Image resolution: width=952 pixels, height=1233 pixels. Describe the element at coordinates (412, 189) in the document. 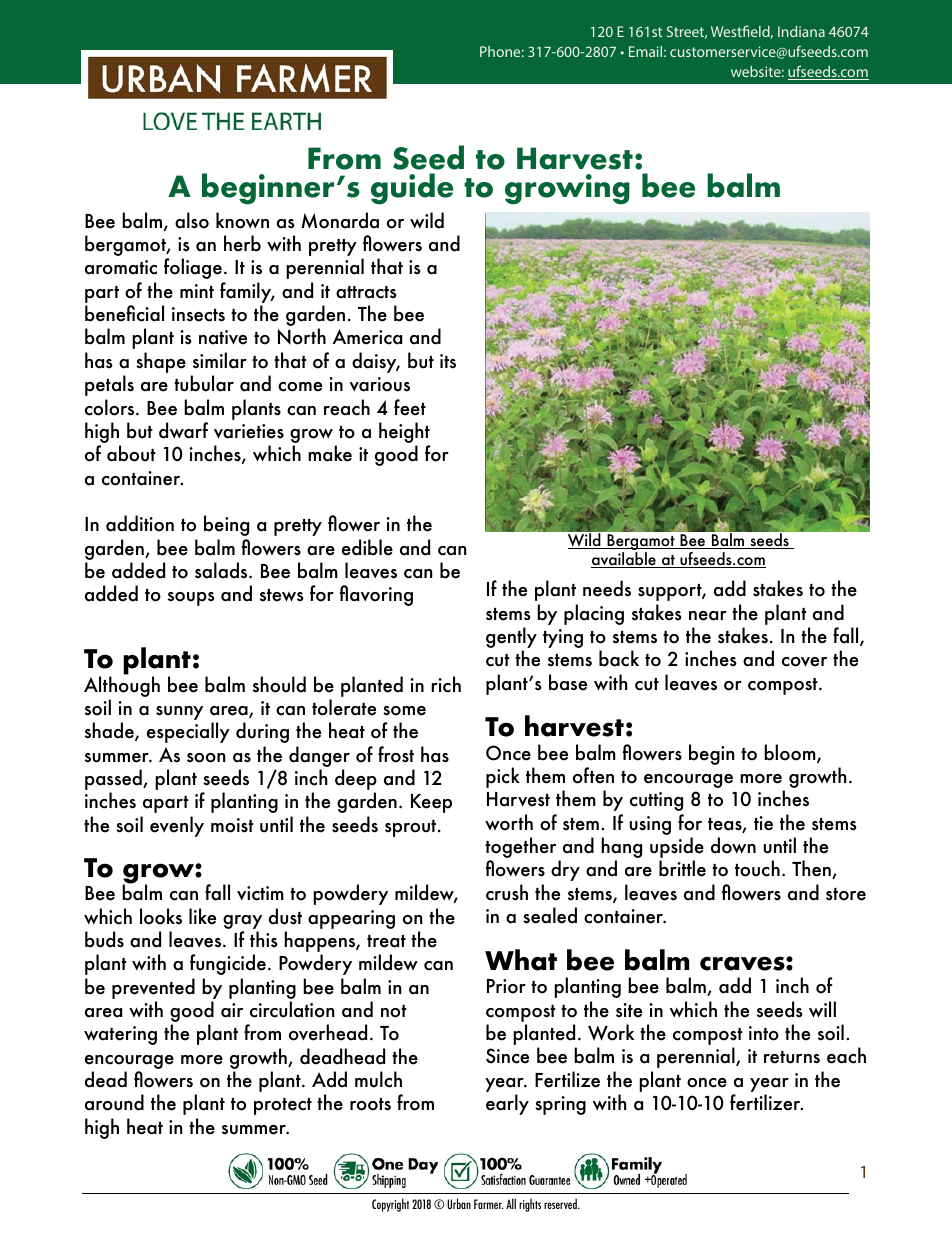

I see `guide` at that location.
